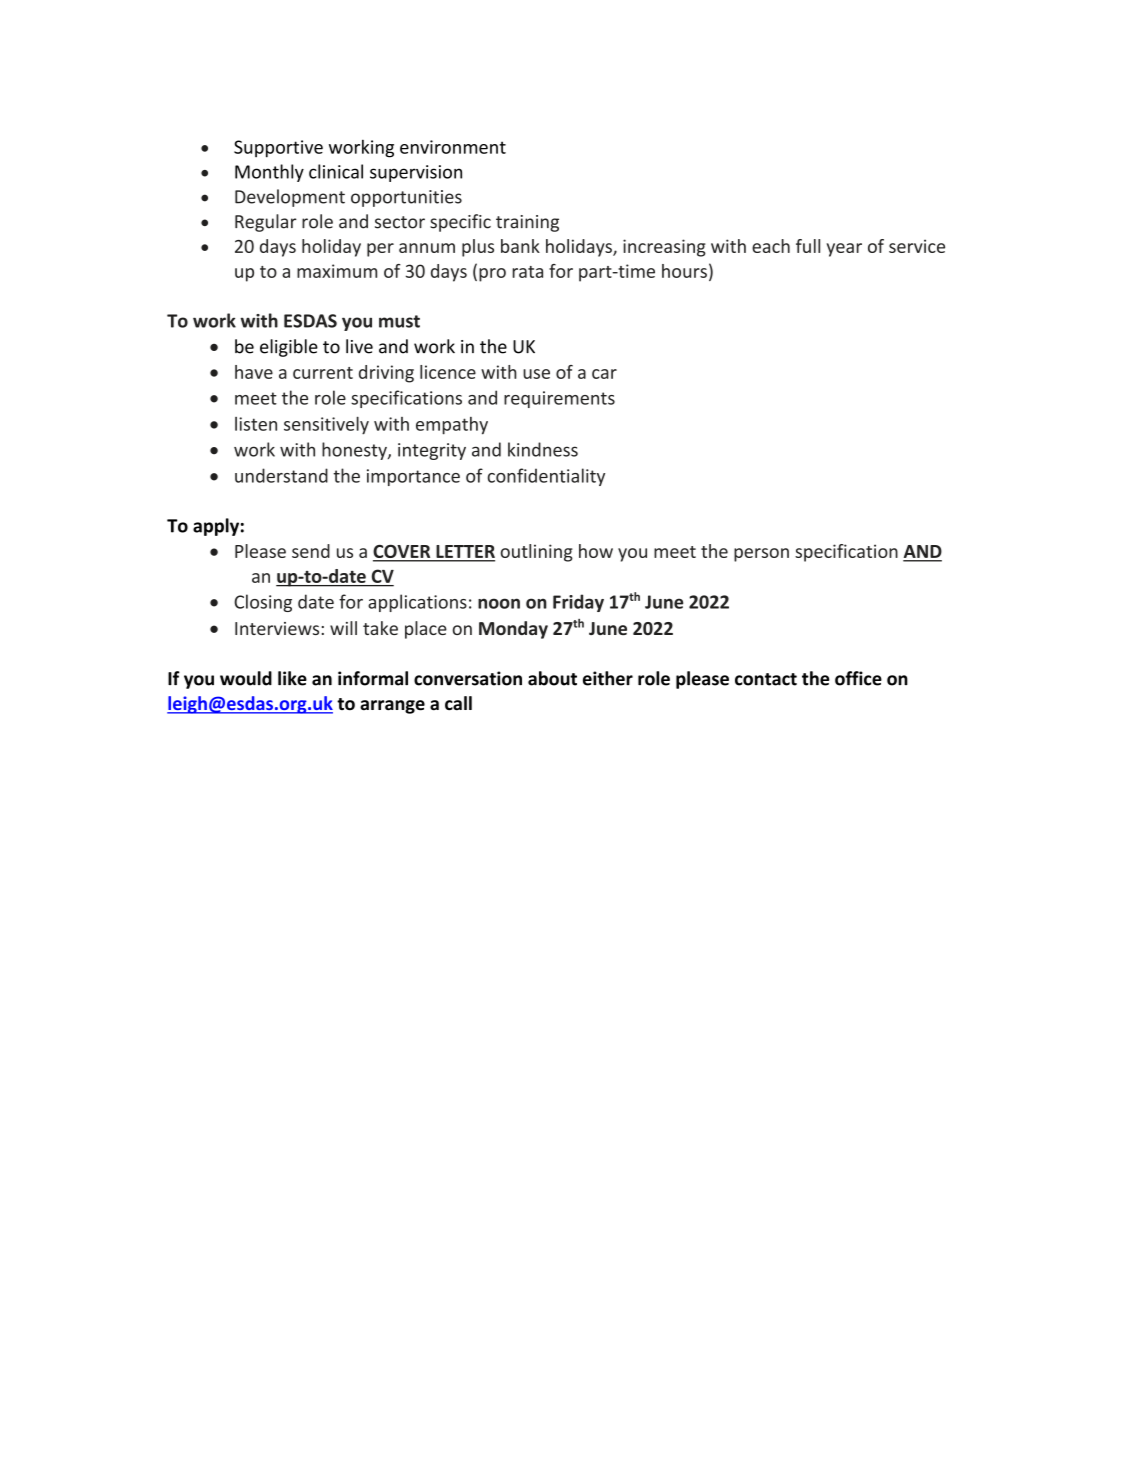 The image size is (1130, 1463). I want to click on either, so click(608, 678).
